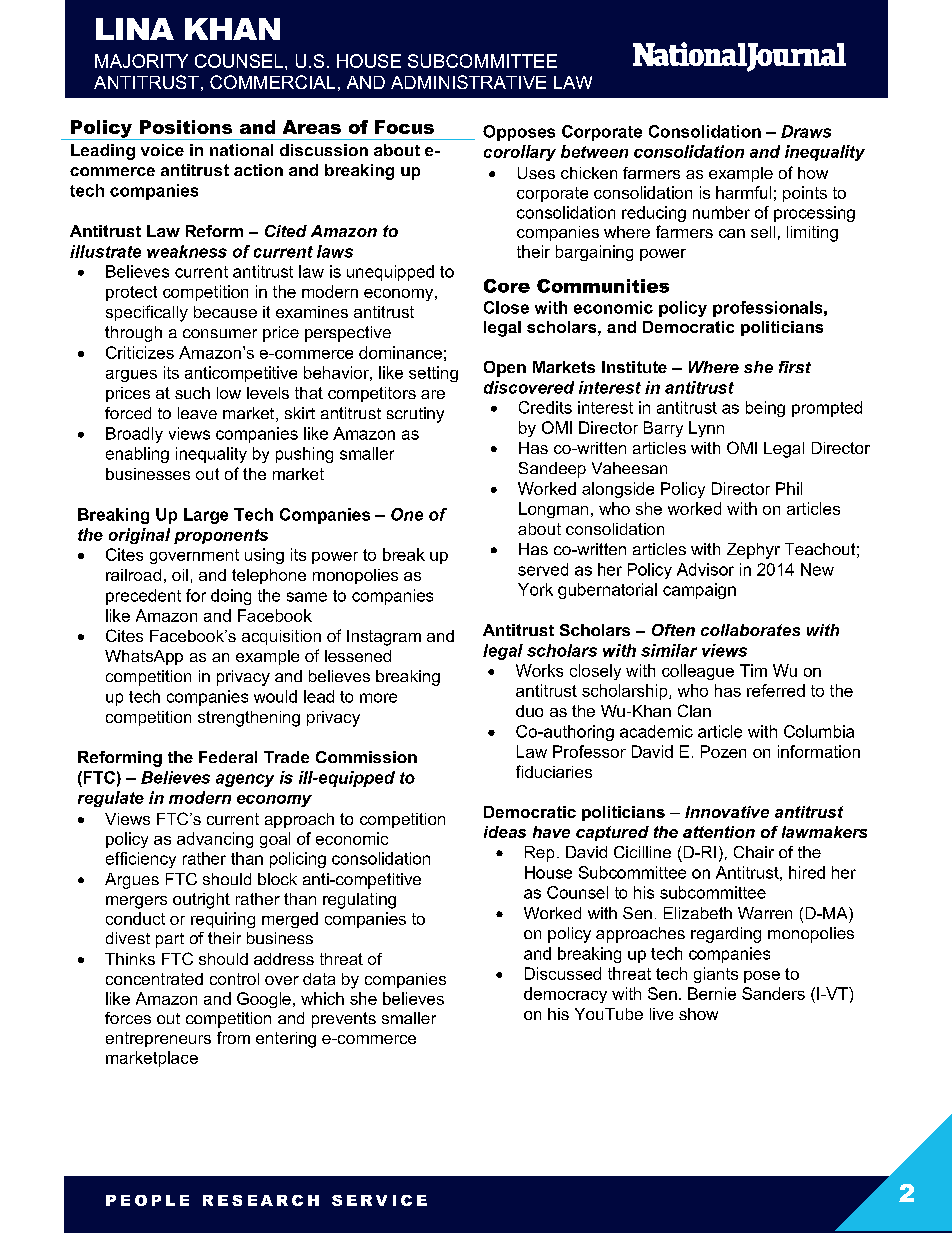 This screenshot has height=1233, width=952. What do you see at coordinates (415, 415) in the screenshot?
I see `scrutiny` at bounding box center [415, 415].
